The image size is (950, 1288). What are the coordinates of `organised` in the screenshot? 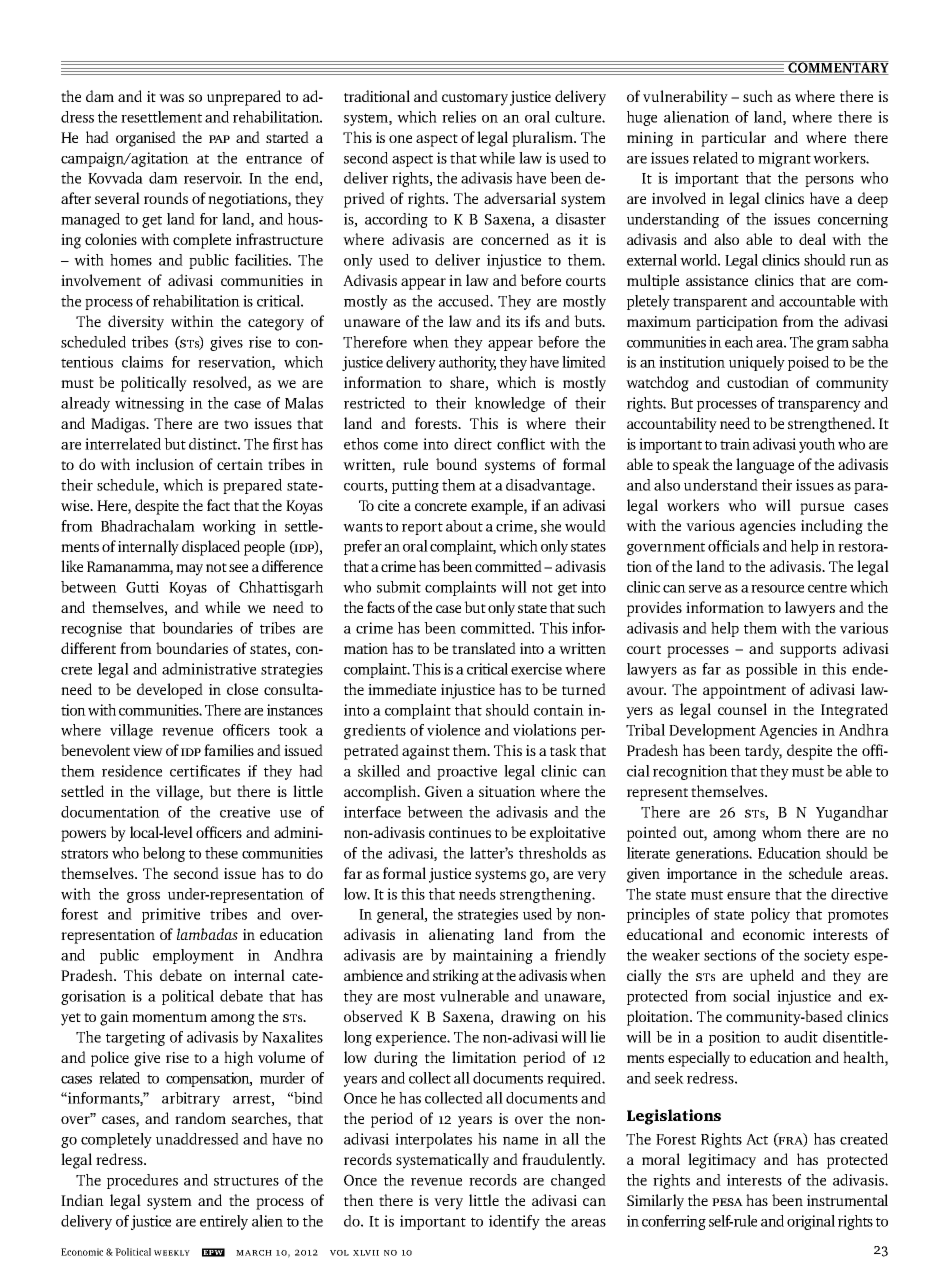 It's located at (146, 139).
